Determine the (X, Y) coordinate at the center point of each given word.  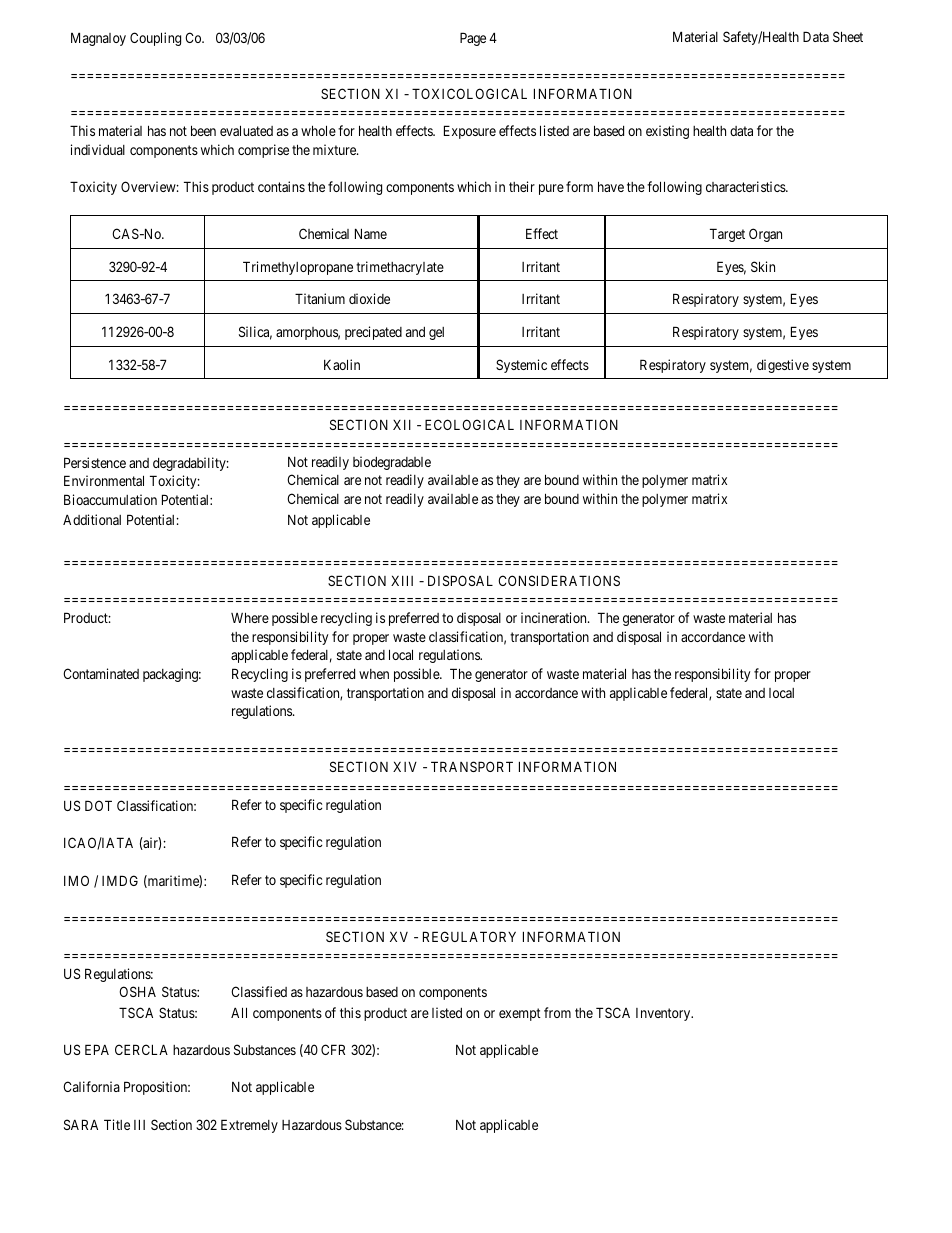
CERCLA (141, 1049)
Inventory (664, 1014)
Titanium (320, 298)
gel (436, 333)
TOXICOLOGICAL (469, 93)
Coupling (155, 39)
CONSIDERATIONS (559, 580)
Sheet (848, 36)
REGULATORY (469, 936)
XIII (402, 580)
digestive (783, 366)
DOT (98, 805)
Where (250, 617)
